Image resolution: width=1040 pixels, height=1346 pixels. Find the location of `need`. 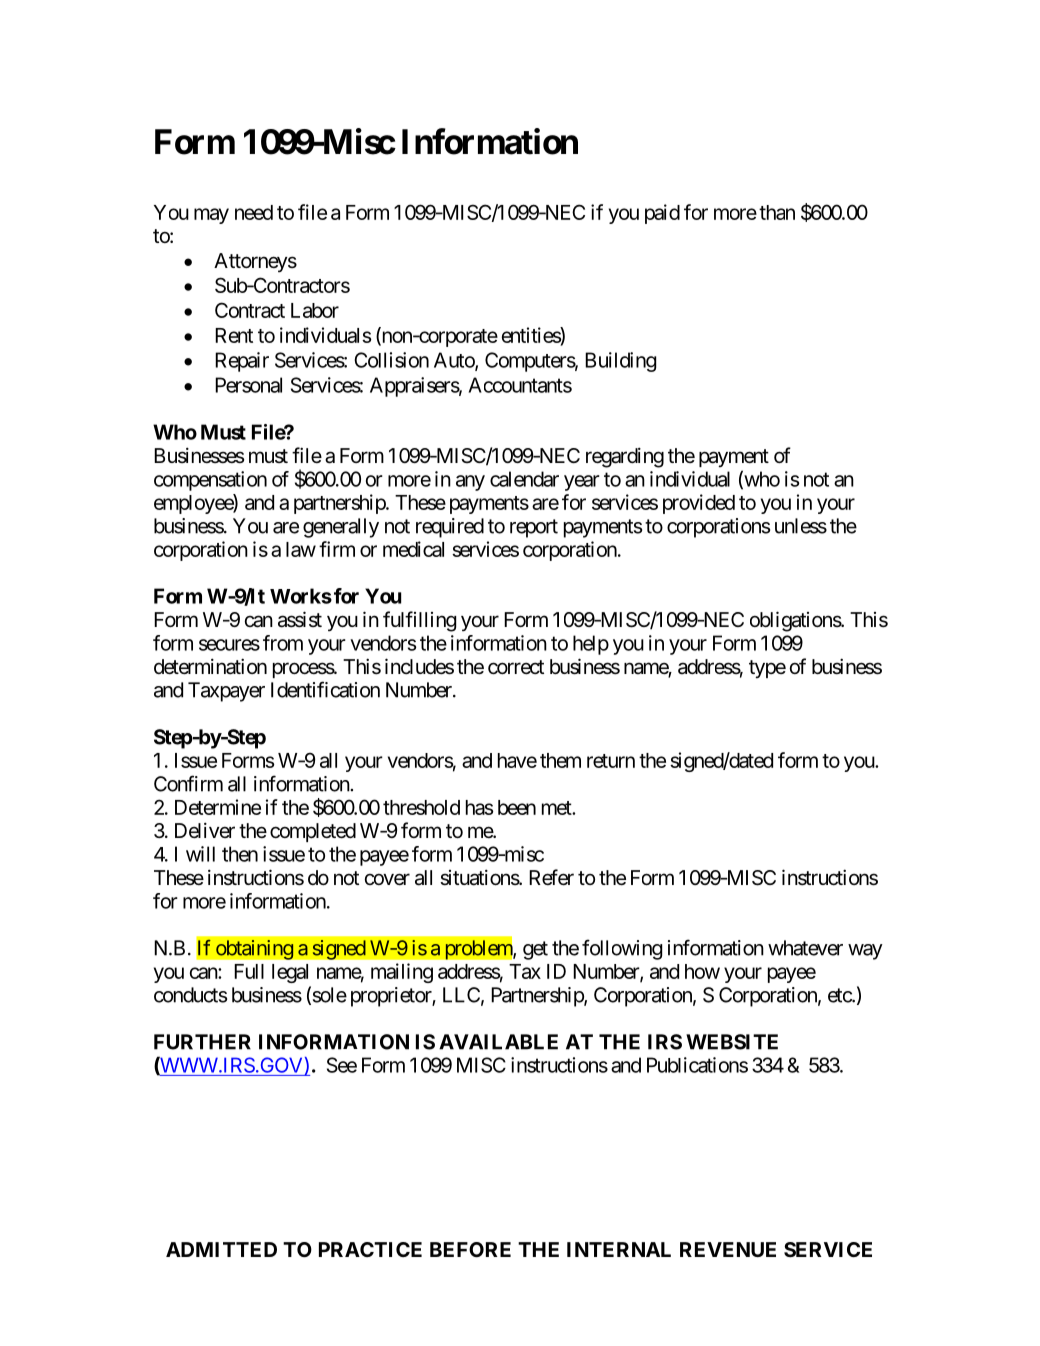

need is located at coordinates (254, 212).
